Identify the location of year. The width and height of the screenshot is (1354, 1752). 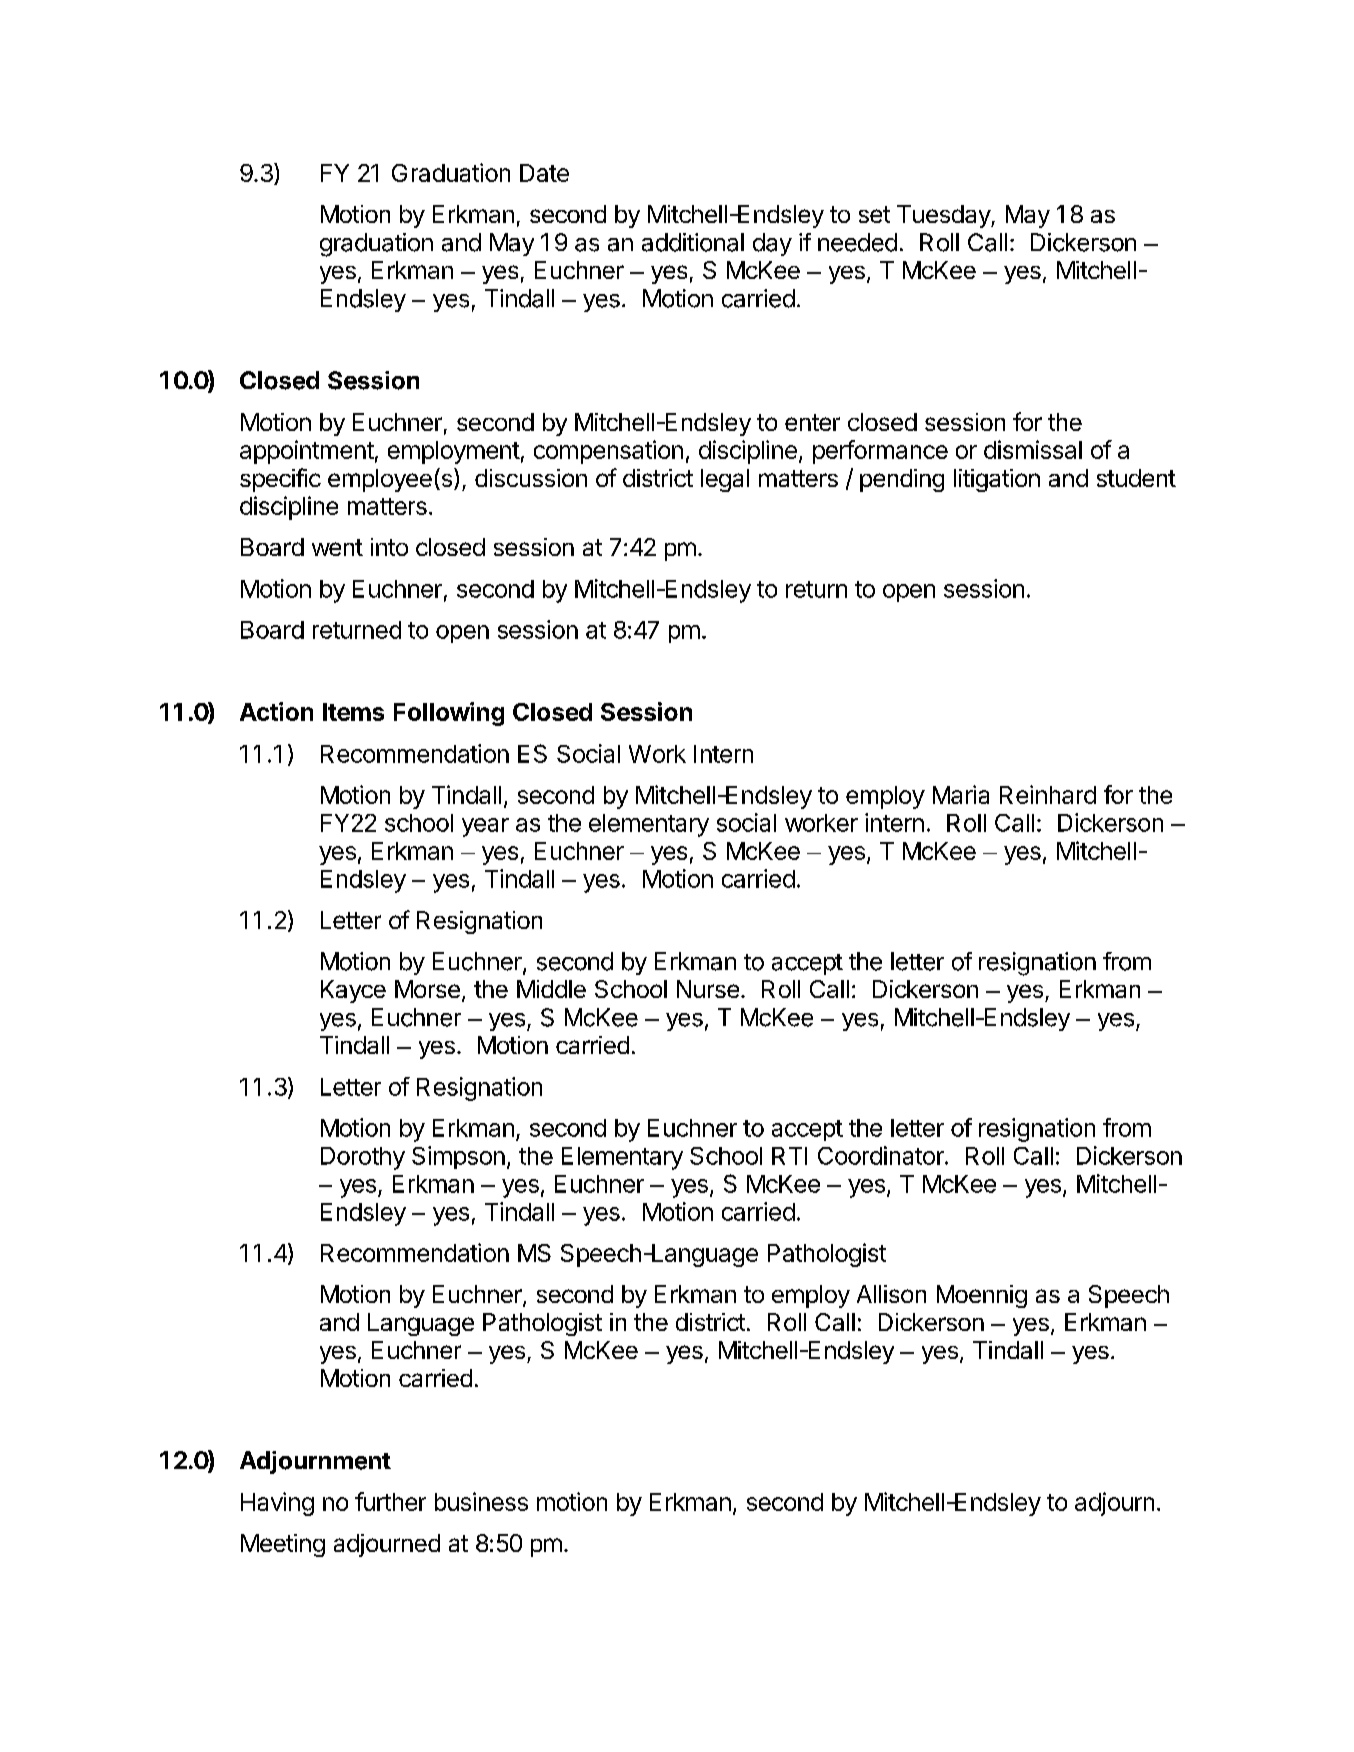
(485, 827).
